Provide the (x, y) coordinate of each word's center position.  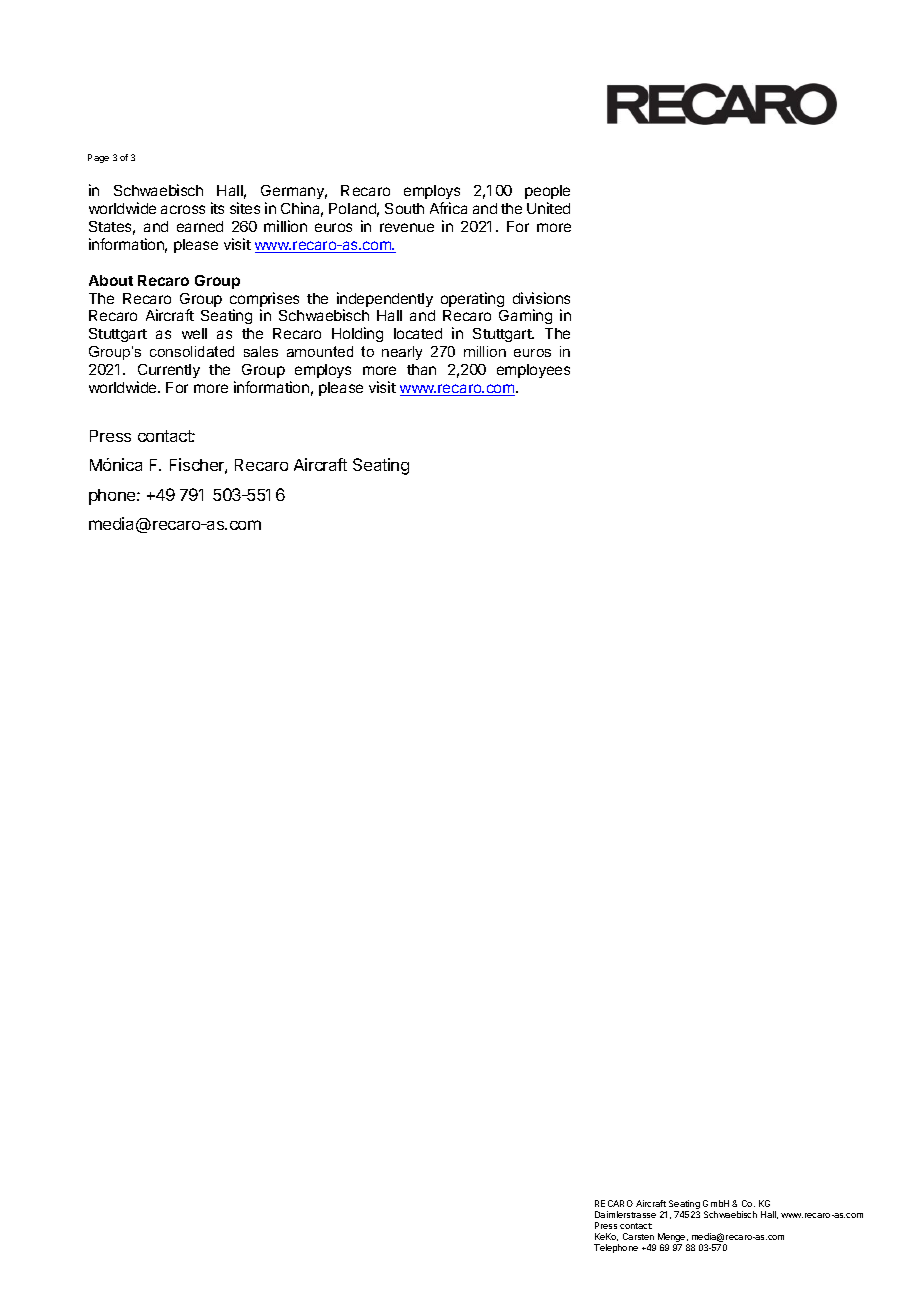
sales (261, 351)
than (421, 369)
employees (533, 371)
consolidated (192, 351)
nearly (402, 353)
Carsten (638, 1236)
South (404, 208)
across (183, 209)
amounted (320, 351)
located (418, 333)
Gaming (525, 316)
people (547, 194)
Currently (169, 371)
